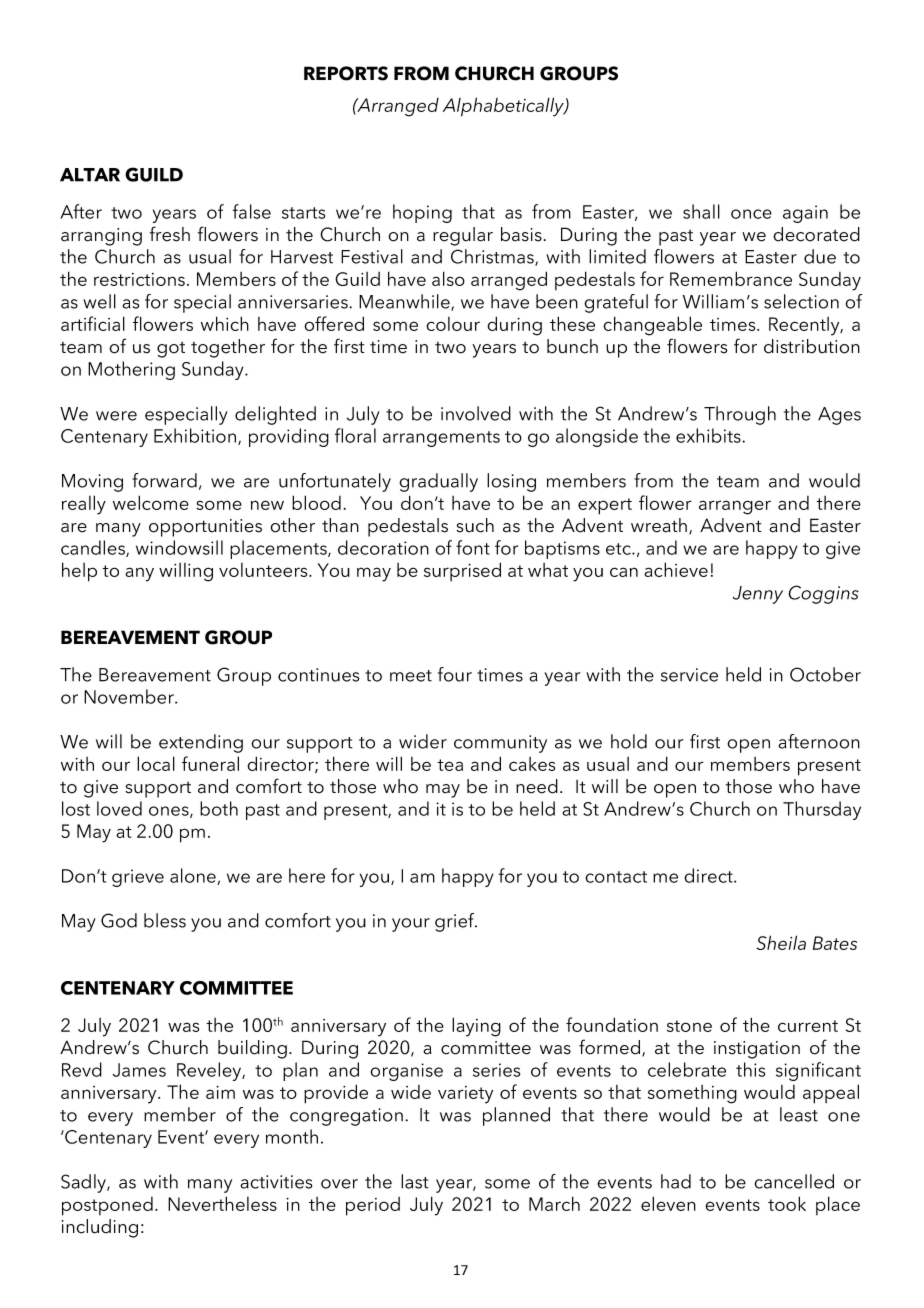 The width and height of the image is (924, 1308). Describe the element at coordinates (455, 674) in the image. I see `four` at that location.
